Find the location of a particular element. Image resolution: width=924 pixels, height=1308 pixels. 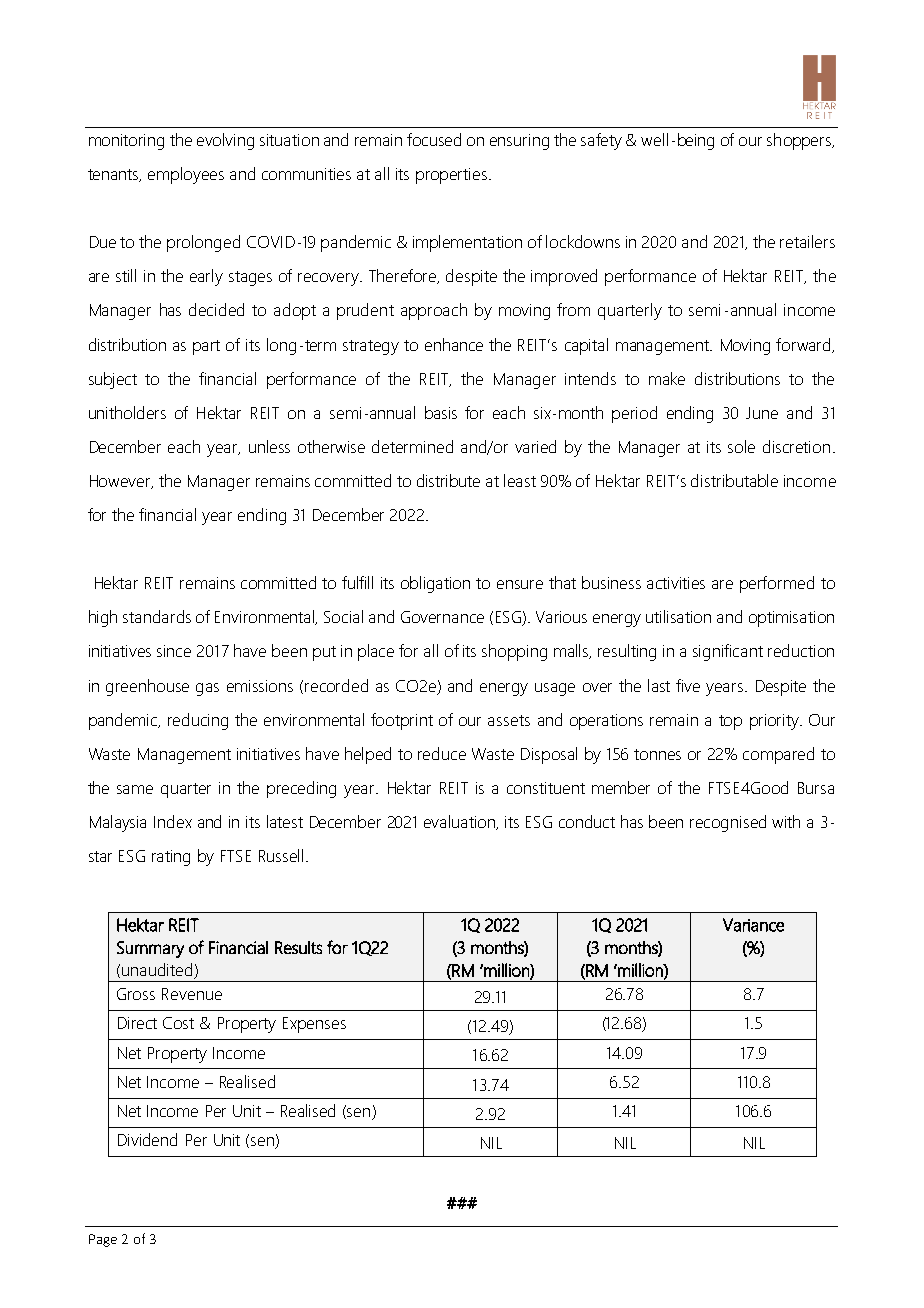

shoppers is located at coordinates (800, 141).
